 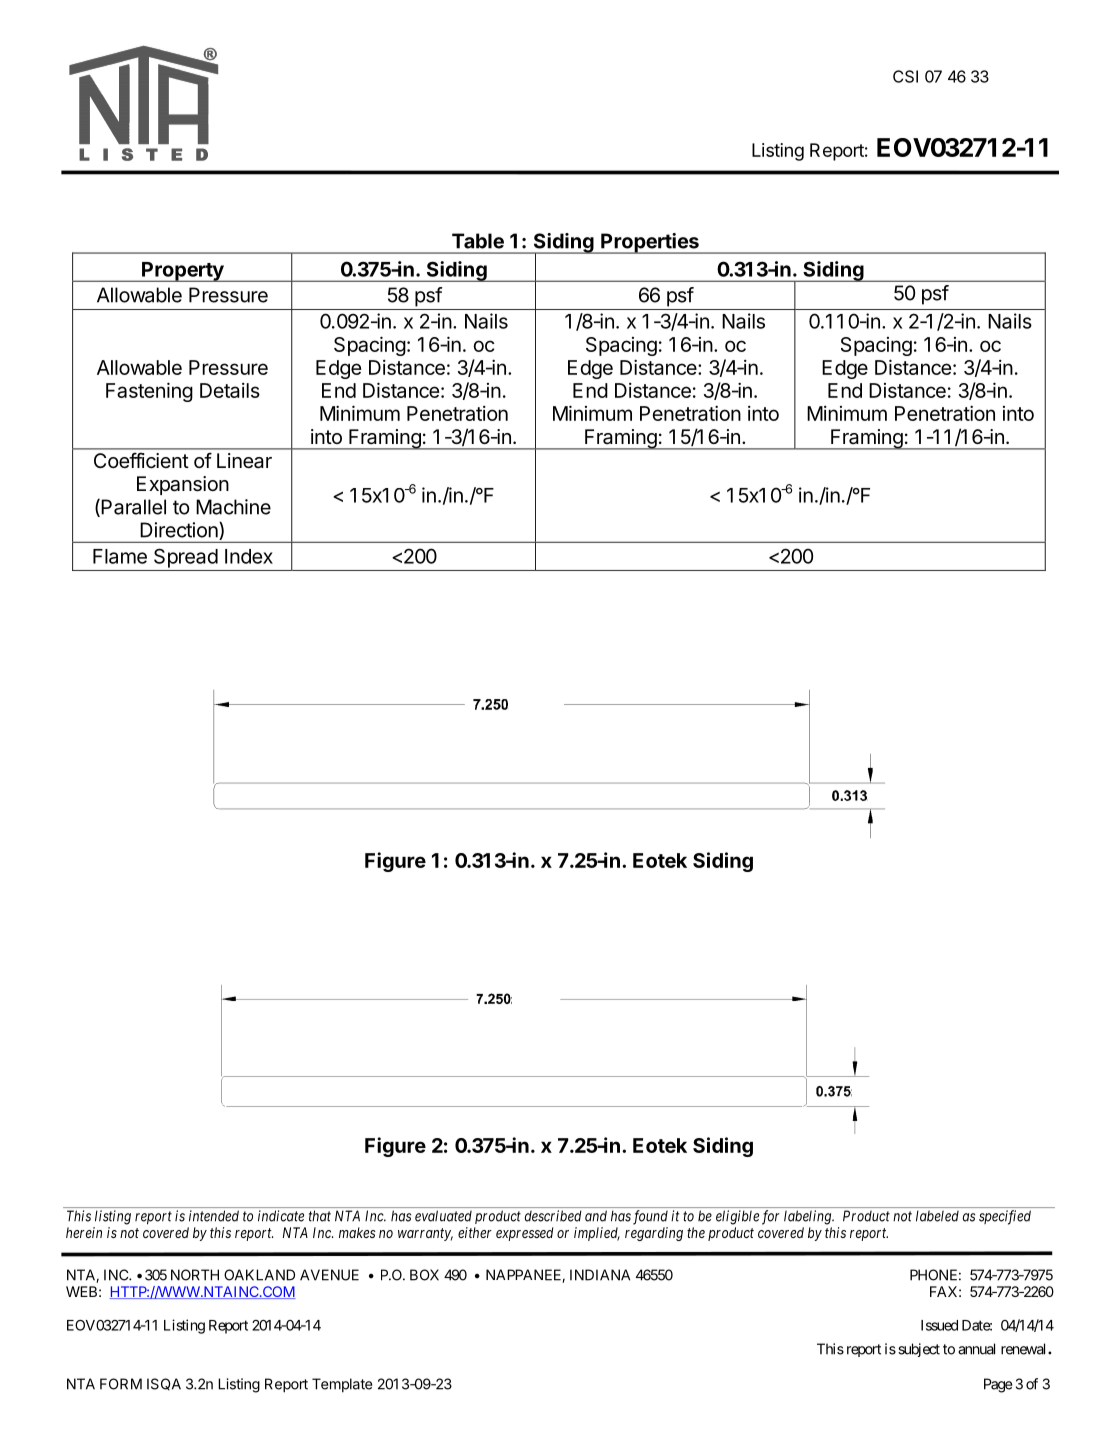 What do you see at coordinates (937, 1216) in the screenshot?
I see `labeled` at bounding box center [937, 1216].
